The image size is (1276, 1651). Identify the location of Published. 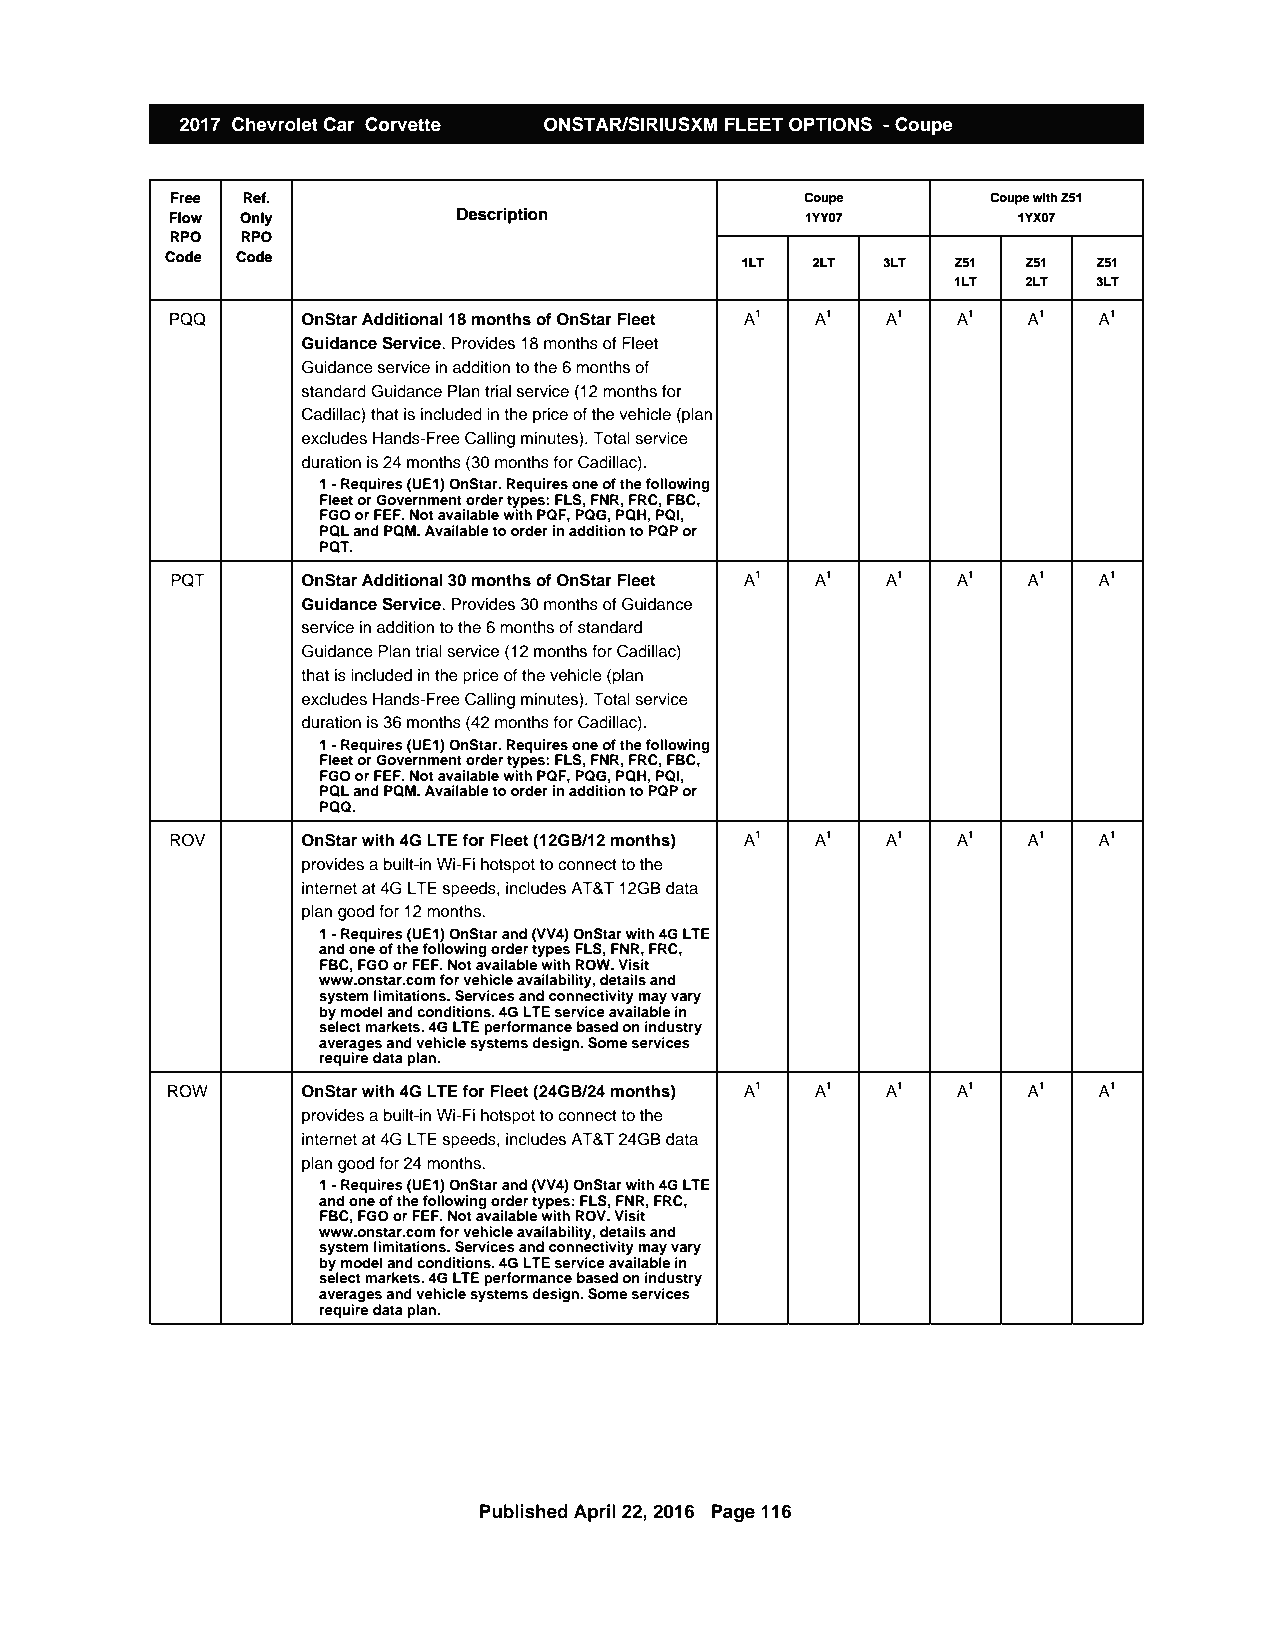
(524, 1511).
